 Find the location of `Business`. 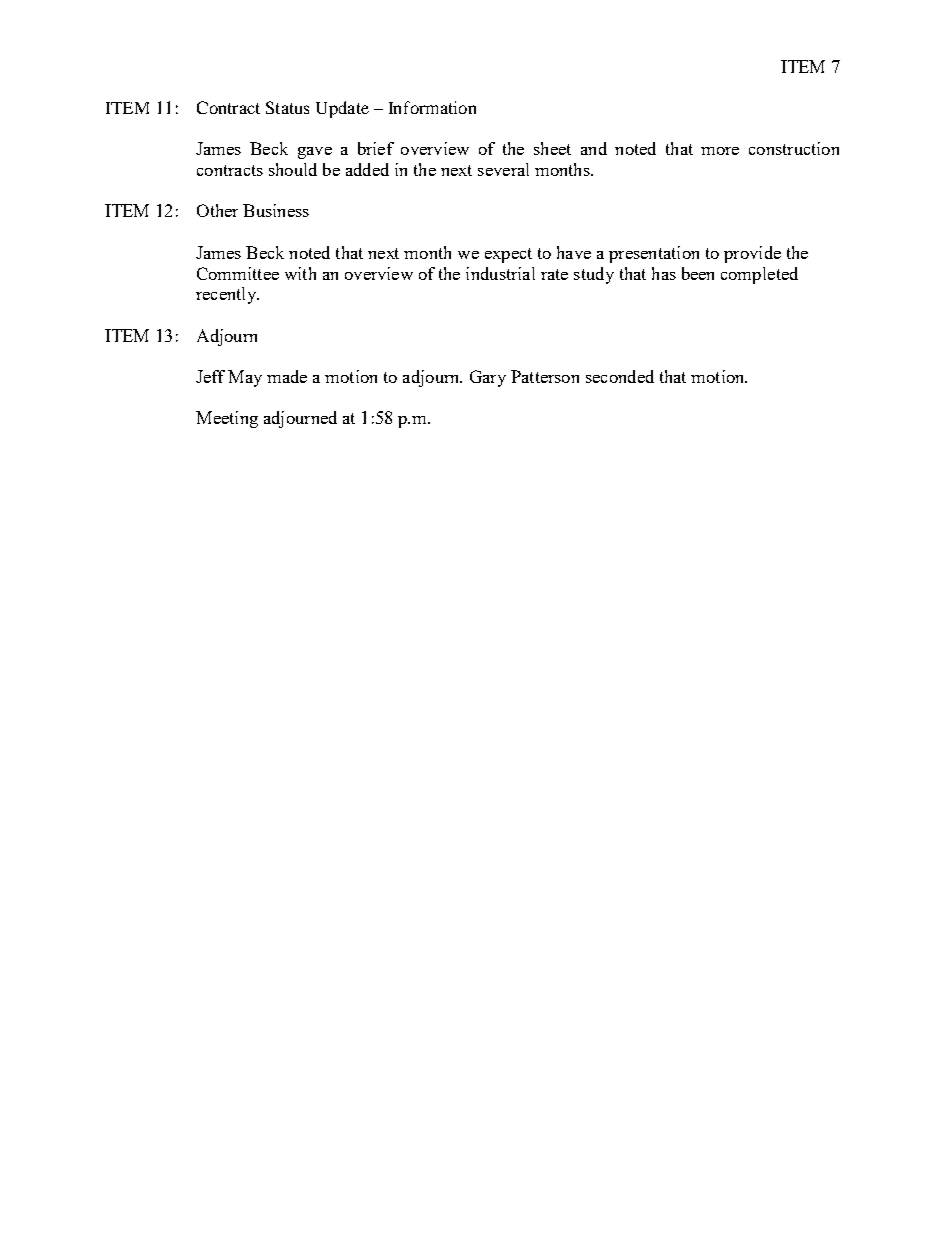

Business is located at coordinates (276, 210).
